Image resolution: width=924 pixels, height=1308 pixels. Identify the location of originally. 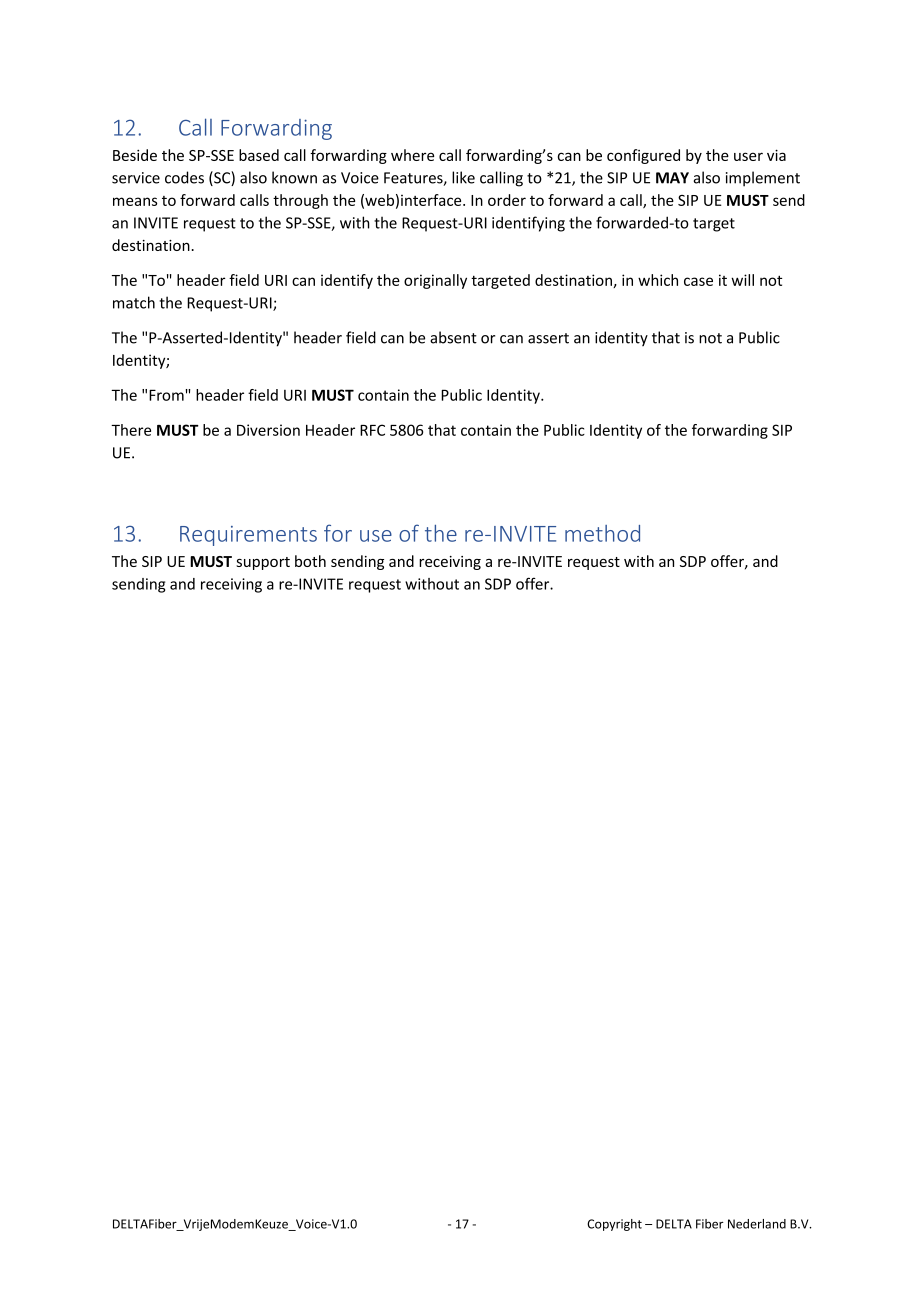
(435, 281).
